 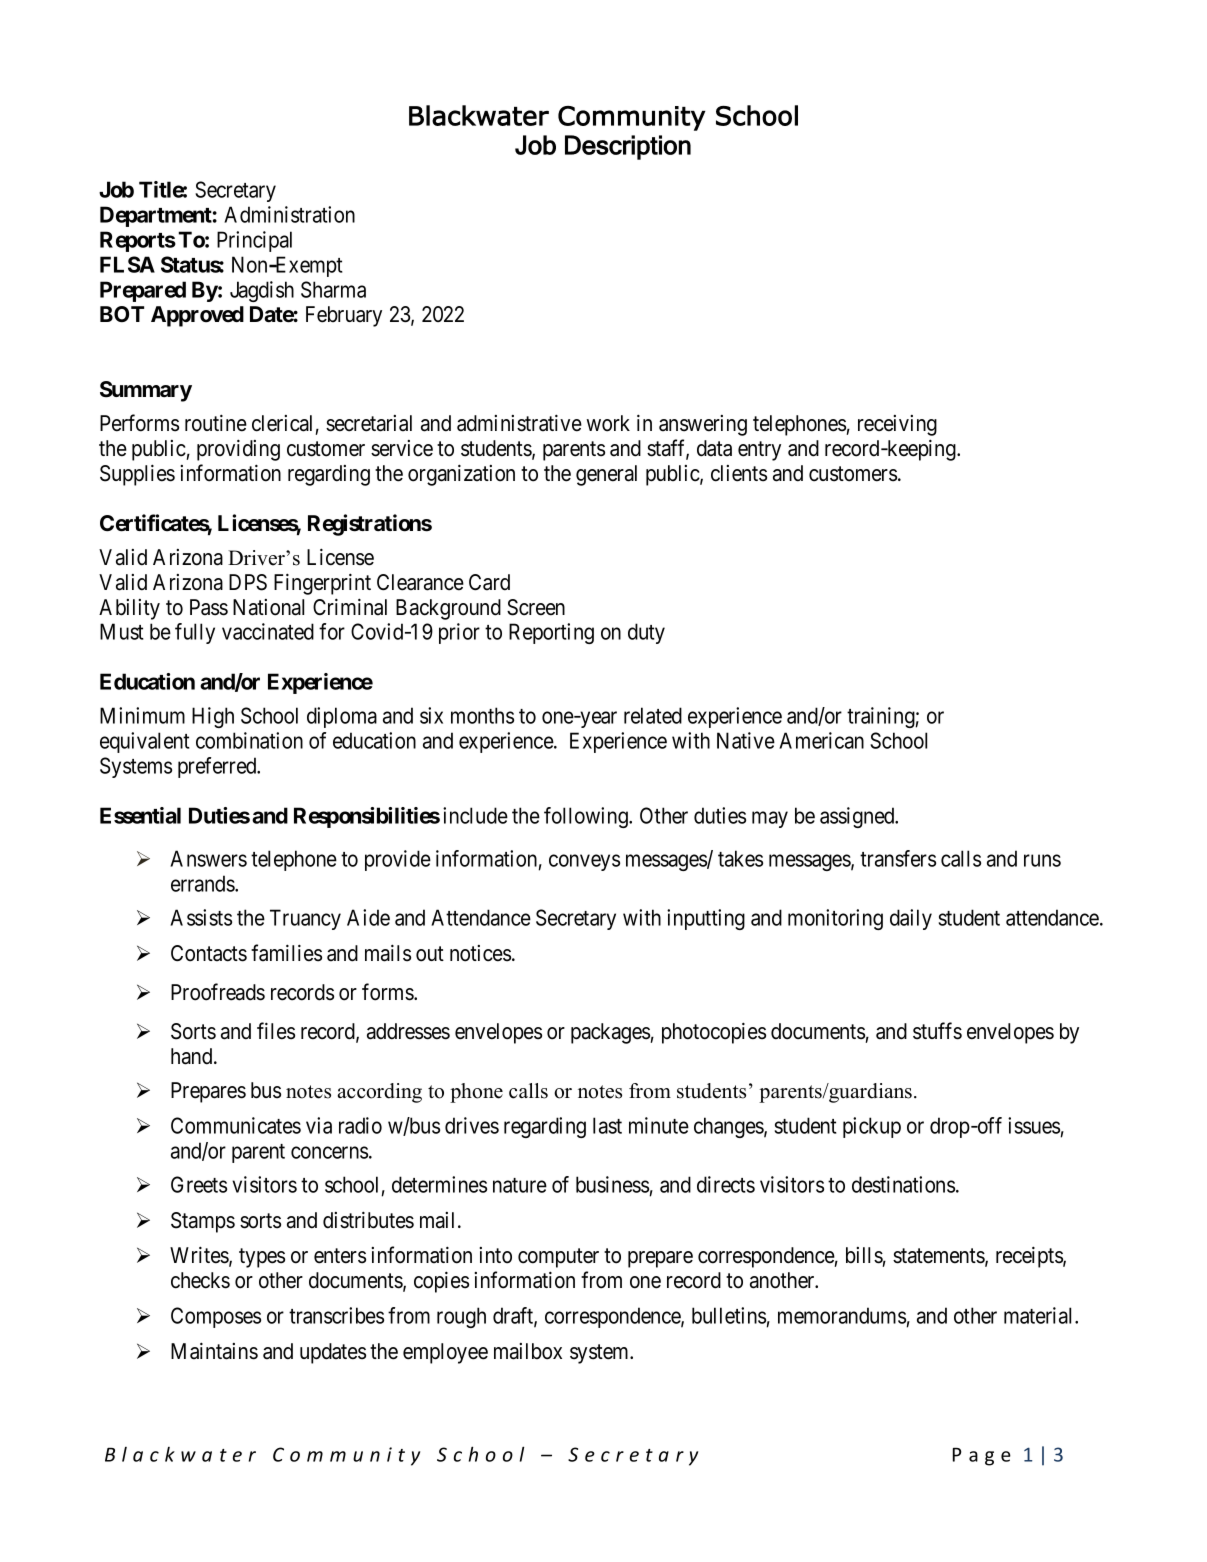 What do you see at coordinates (628, 147) in the page?
I see `Description` at bounding box center [628, 147].
